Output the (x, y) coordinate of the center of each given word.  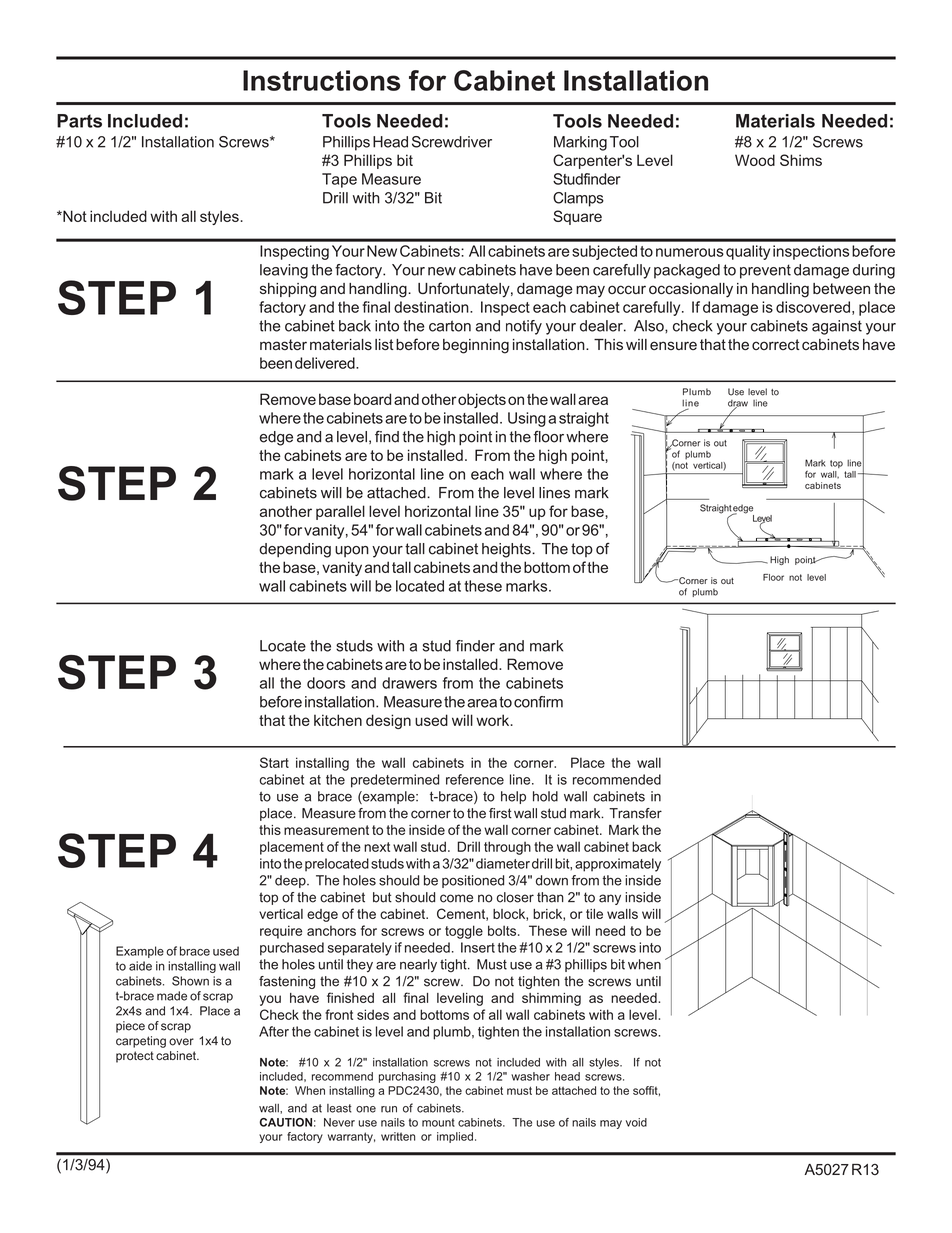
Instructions (321, 80)
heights (507, 550)
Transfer (635, 813)
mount (438, 1122)
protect (135, 1057)
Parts (79, 121)
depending (295, 550)
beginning (476, 346)
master (283, 344)
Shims (801, 160)
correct (776, 344)
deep (291, 881)
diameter (503, 863)
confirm (538, 702)
